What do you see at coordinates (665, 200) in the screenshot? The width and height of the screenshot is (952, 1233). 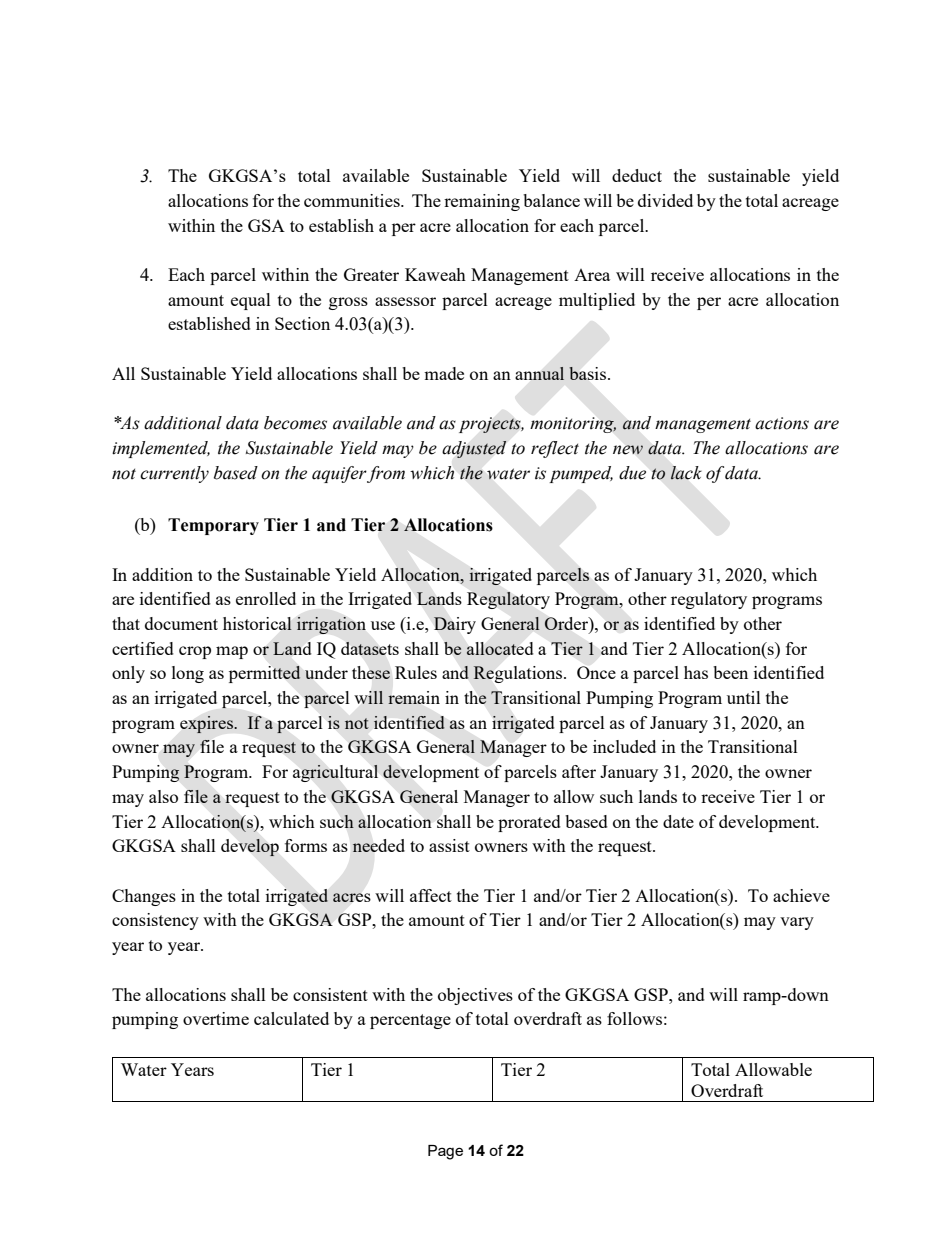 I see `divided` at bounding box center [665, 200].
